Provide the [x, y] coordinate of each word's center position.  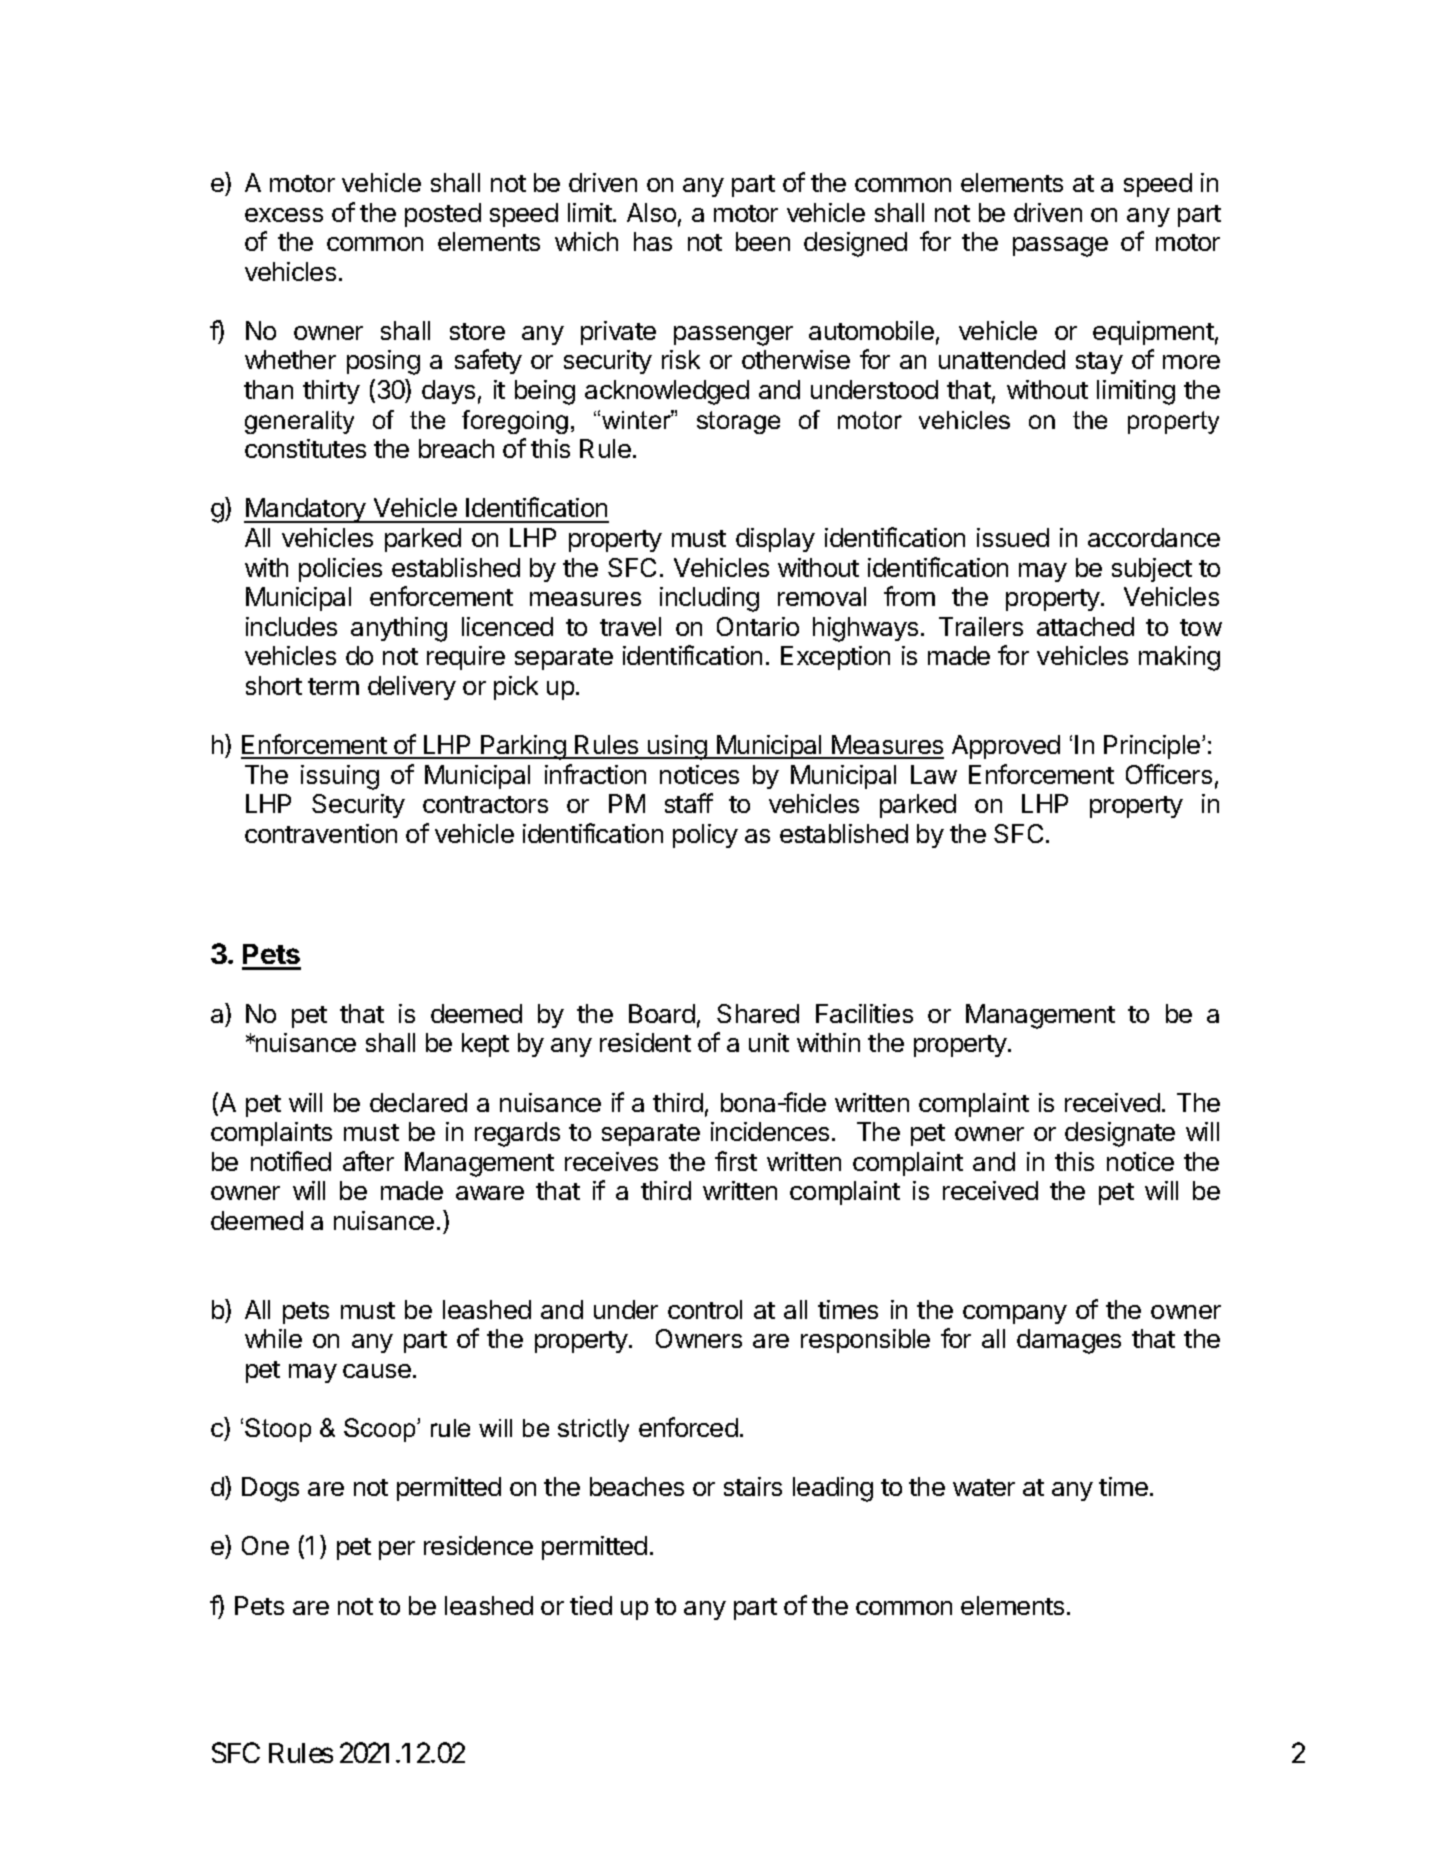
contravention [321, 833]
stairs [753, 1486]
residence [478, 1545]
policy [705, 836]
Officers [1169, 774]
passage [1060, 247]
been [763, 241]
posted [443, 215]
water [984, 1487]
